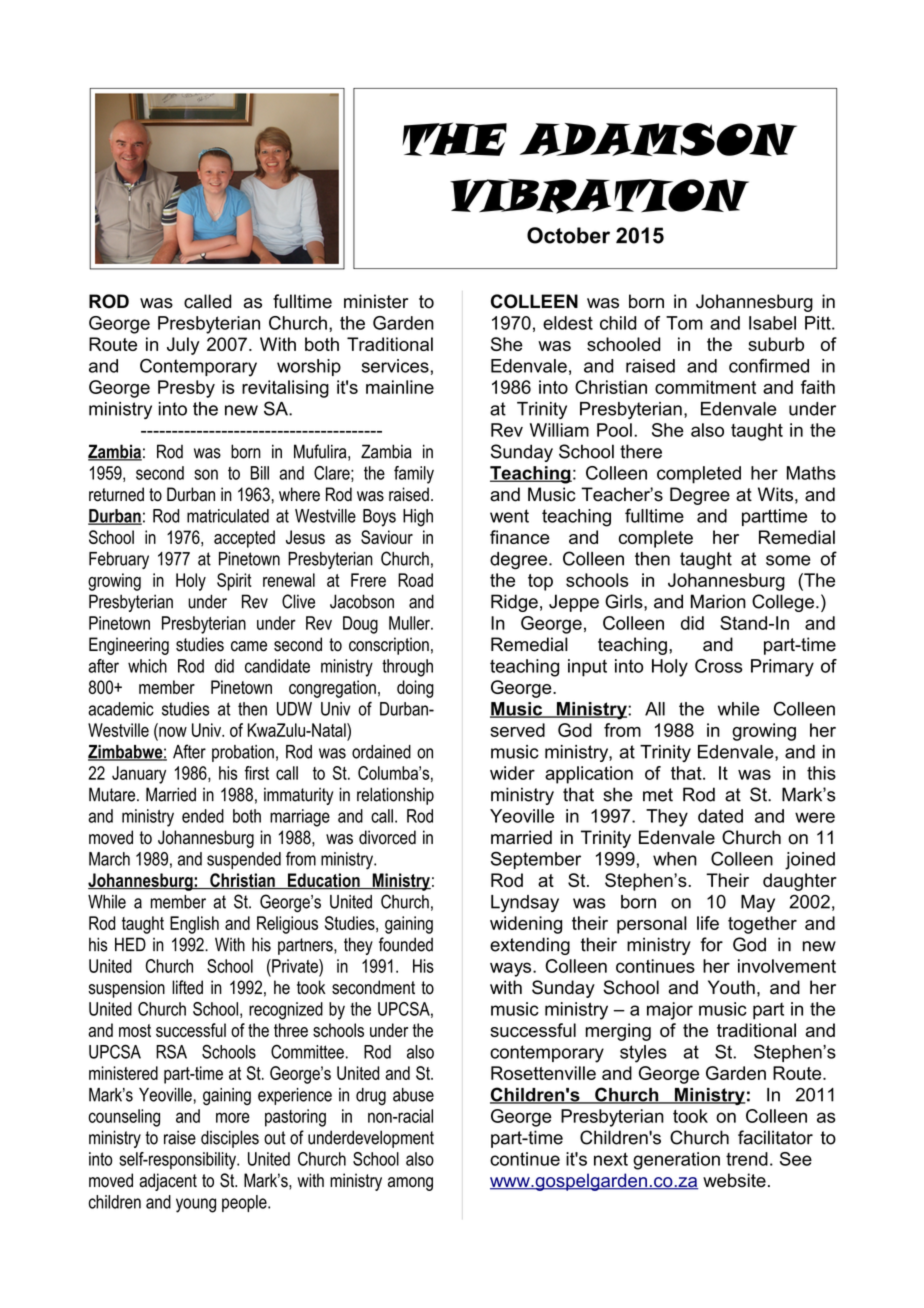 The image size is (924, 1308). I want to click on adjacent, so click(168, 1182).
